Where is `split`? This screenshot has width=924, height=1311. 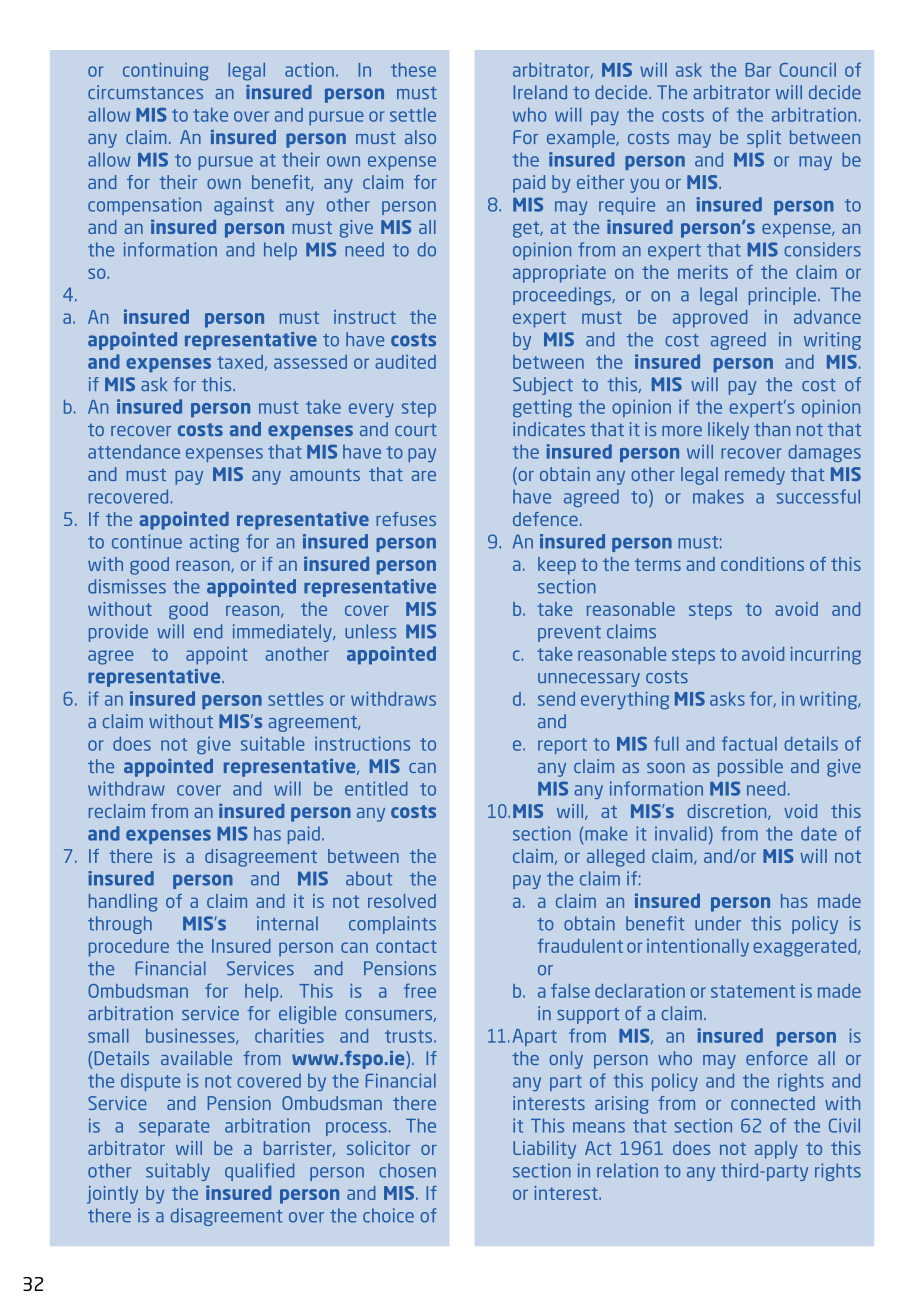 split is located at coordinates (764, 139).
